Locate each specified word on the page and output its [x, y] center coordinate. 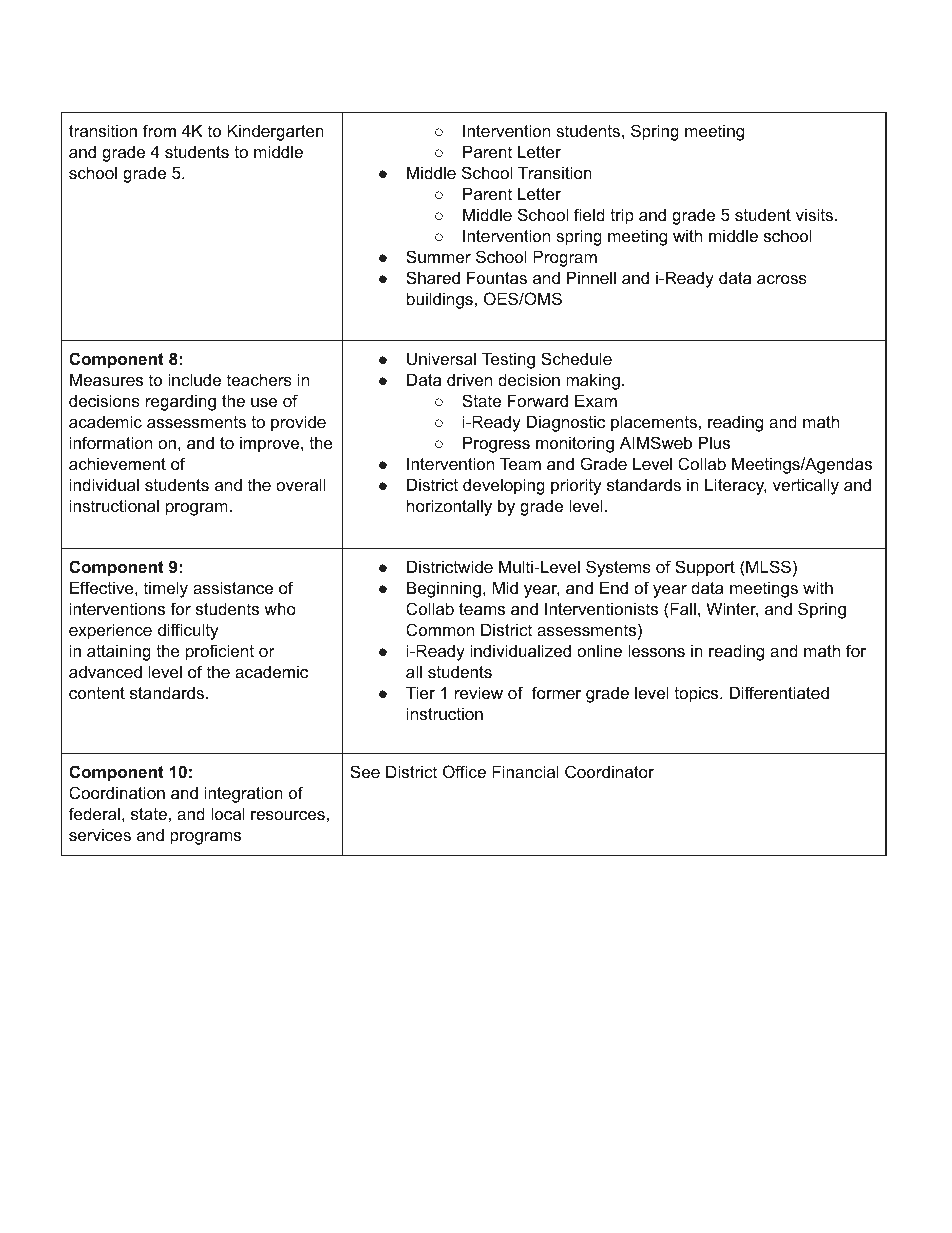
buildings [440, 300]
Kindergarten [275, 132]
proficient [220, 652]
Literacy [736, 486]
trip [622, 216]
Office [464, 771]
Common [440, 629]
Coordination [117, 792]
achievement [117, 463]
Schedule [576, 358]
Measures [106, 379]
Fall [682, 608]
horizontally [449, 507]
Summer [438, 256]
